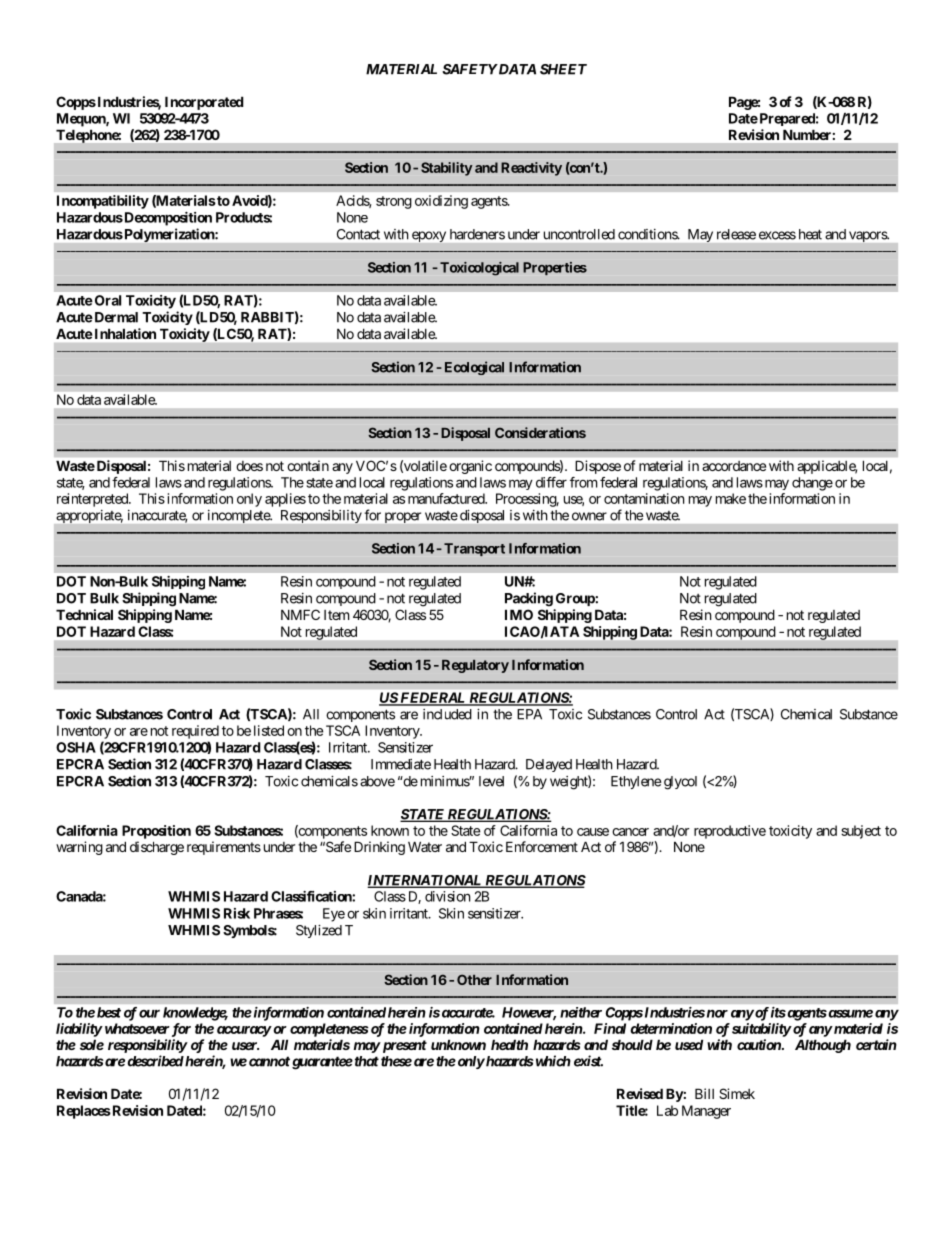  Describe the element at coordinates (136, 1028) in the page. I see `whatsoever` at that location.
